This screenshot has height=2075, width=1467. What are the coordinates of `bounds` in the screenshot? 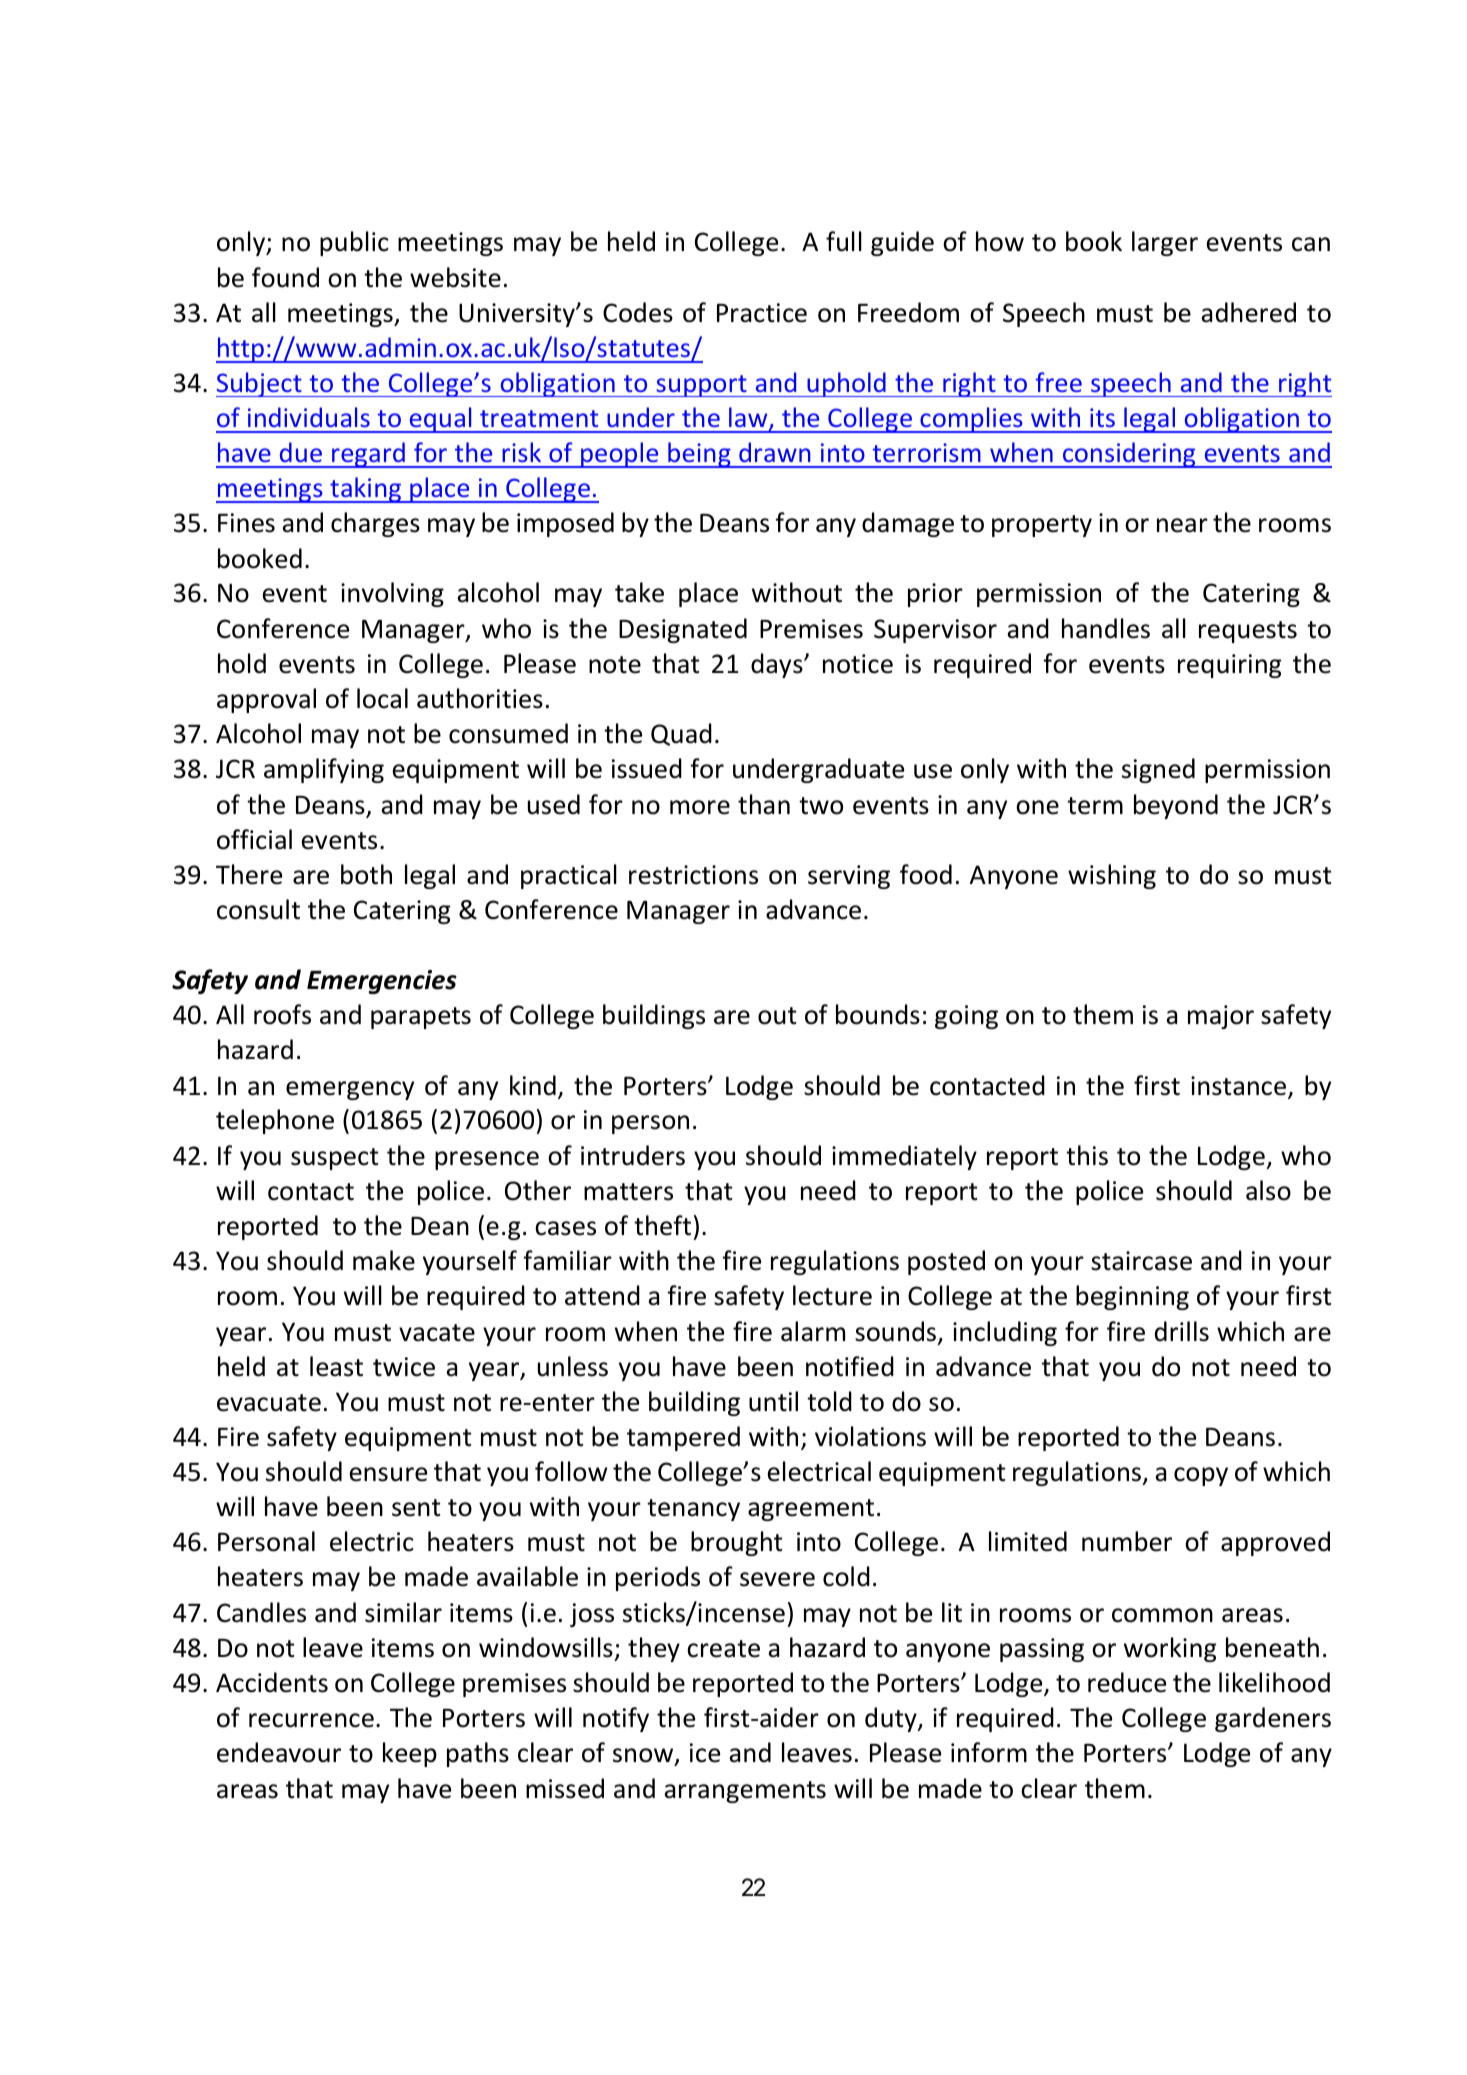 It's located at (878, 1014).
